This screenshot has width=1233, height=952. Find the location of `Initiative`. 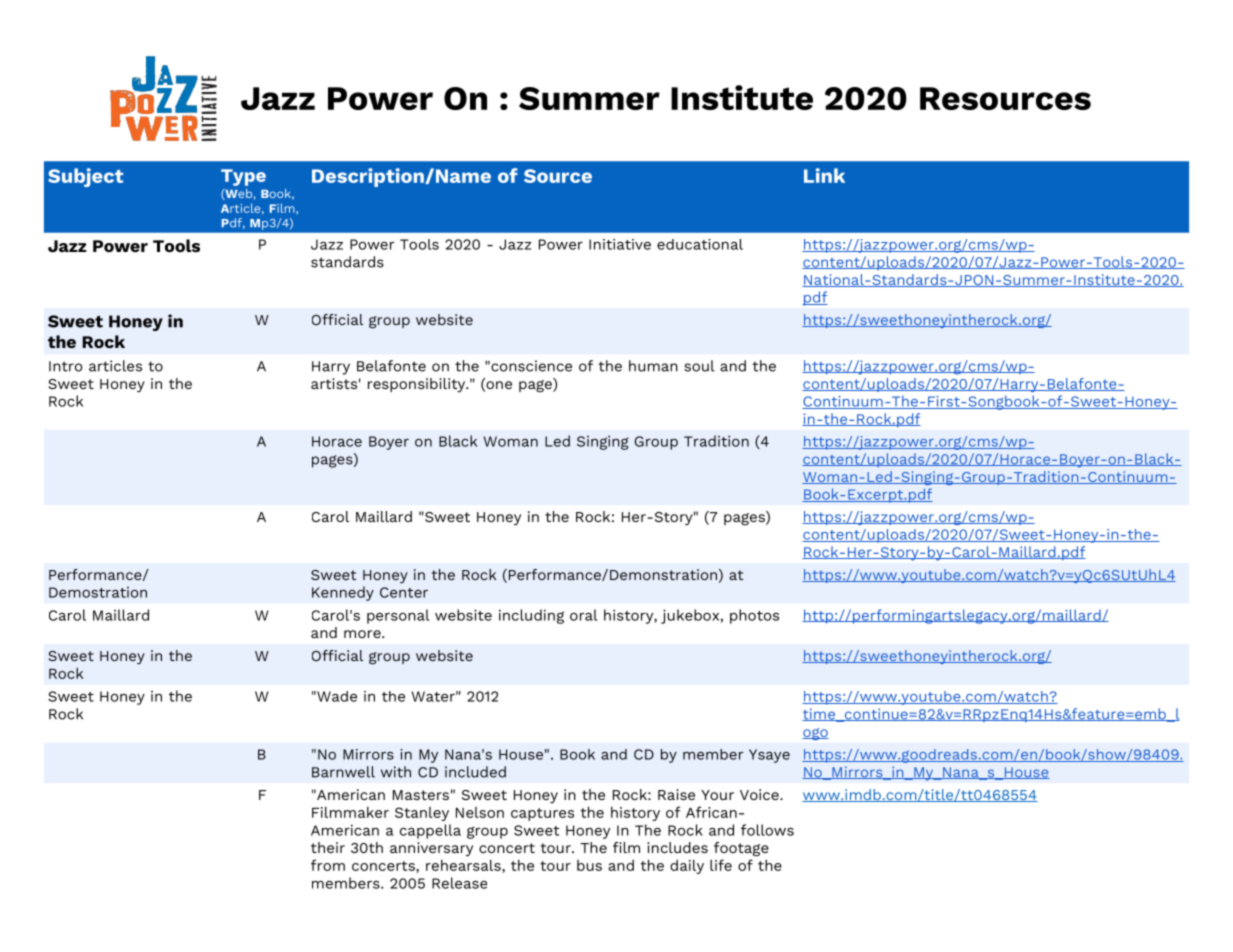

Initiative is located at coordinates (620, 244).
